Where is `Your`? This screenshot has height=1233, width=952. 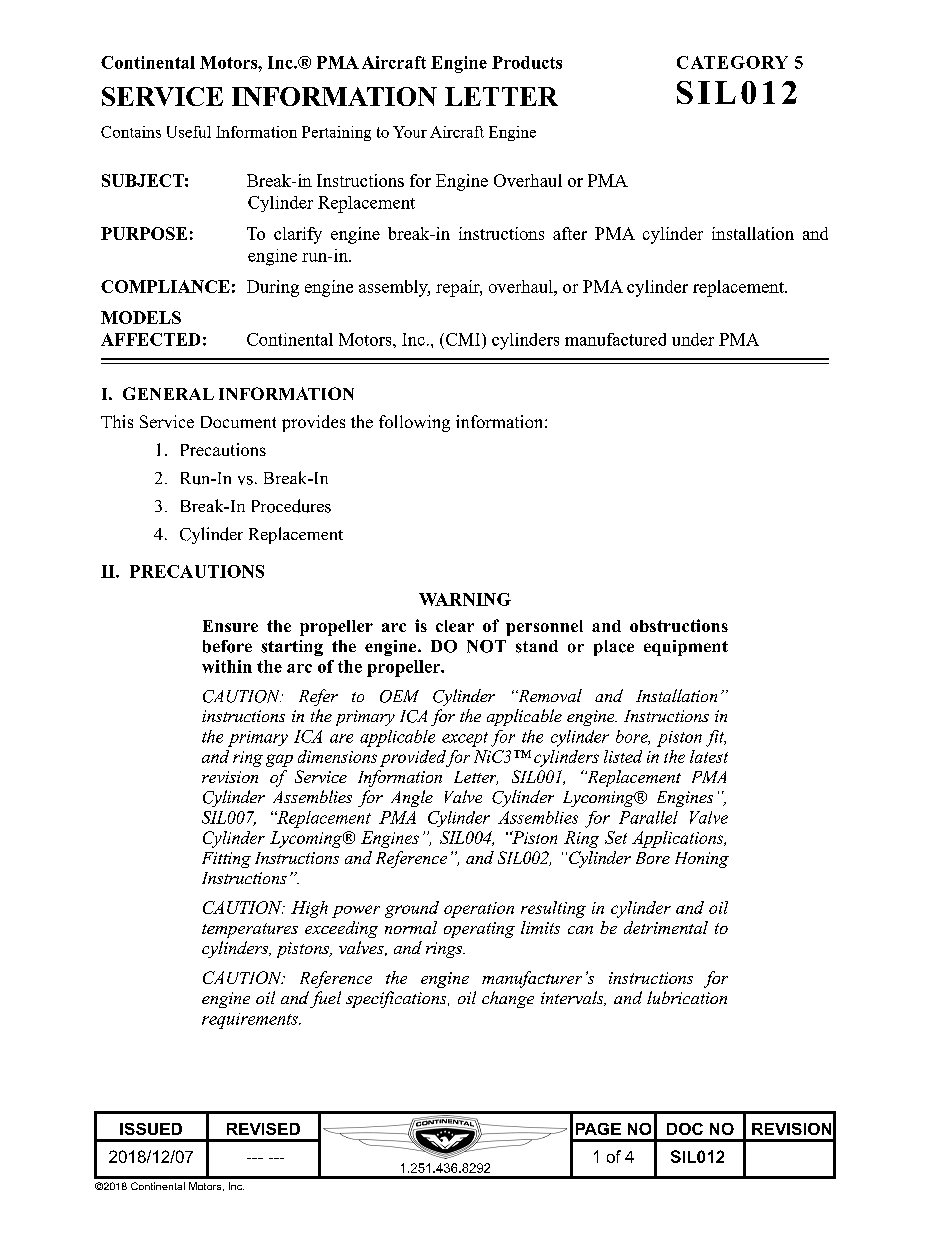
Your is located at coordinates (410, 132).
